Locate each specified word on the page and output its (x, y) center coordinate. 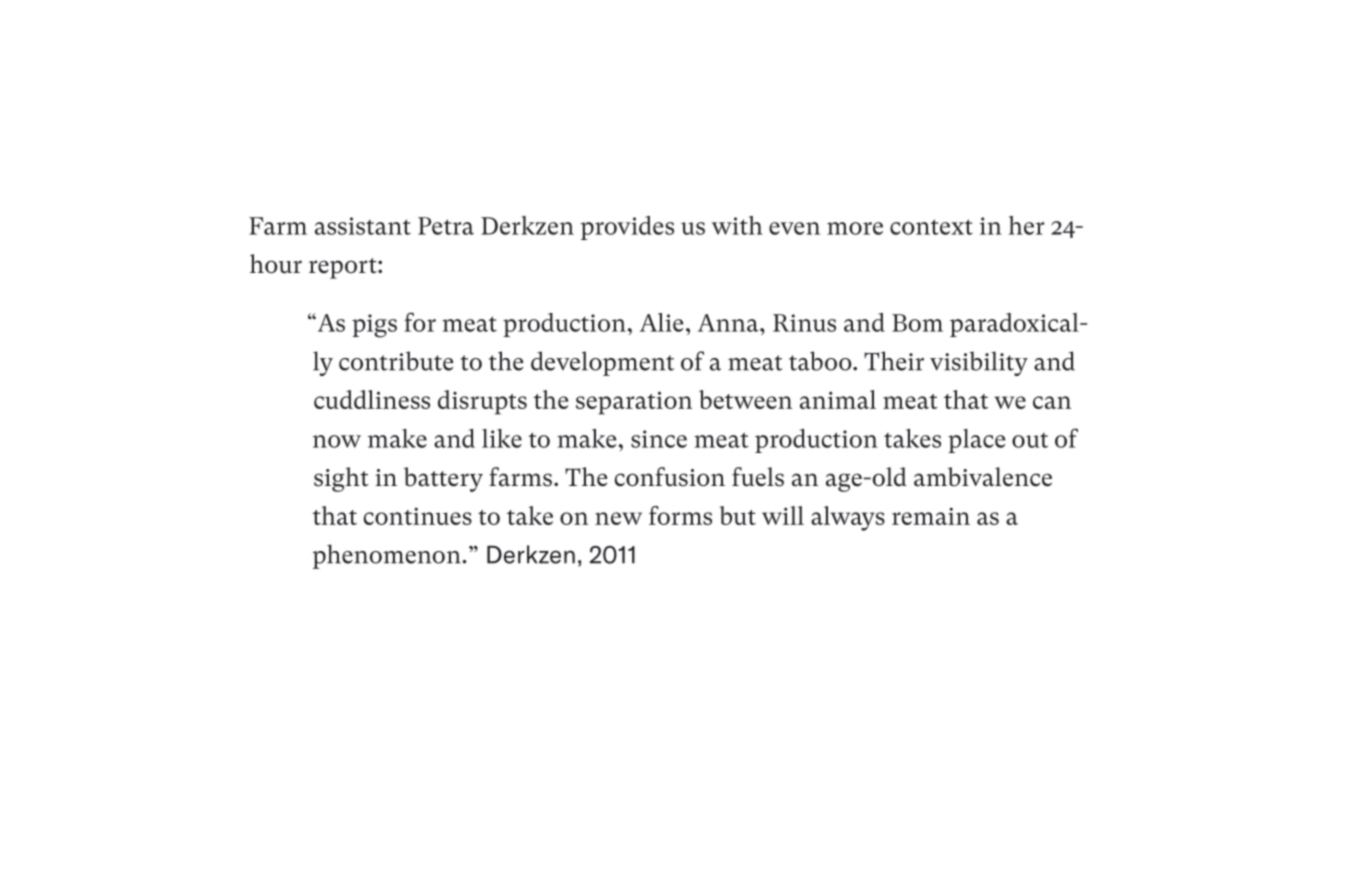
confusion (669, 477)
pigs (374, 326)
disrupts (482, 402)
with (737, 225)
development (602, 363)
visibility (979, 363)
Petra (446, 226)
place (976, 441)
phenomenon (387, 556)
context (931, 227)
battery (443, 479)
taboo (821, 361)
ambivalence (983, 477)
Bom (917, 323)
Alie (661, 322)
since (659, 439)
